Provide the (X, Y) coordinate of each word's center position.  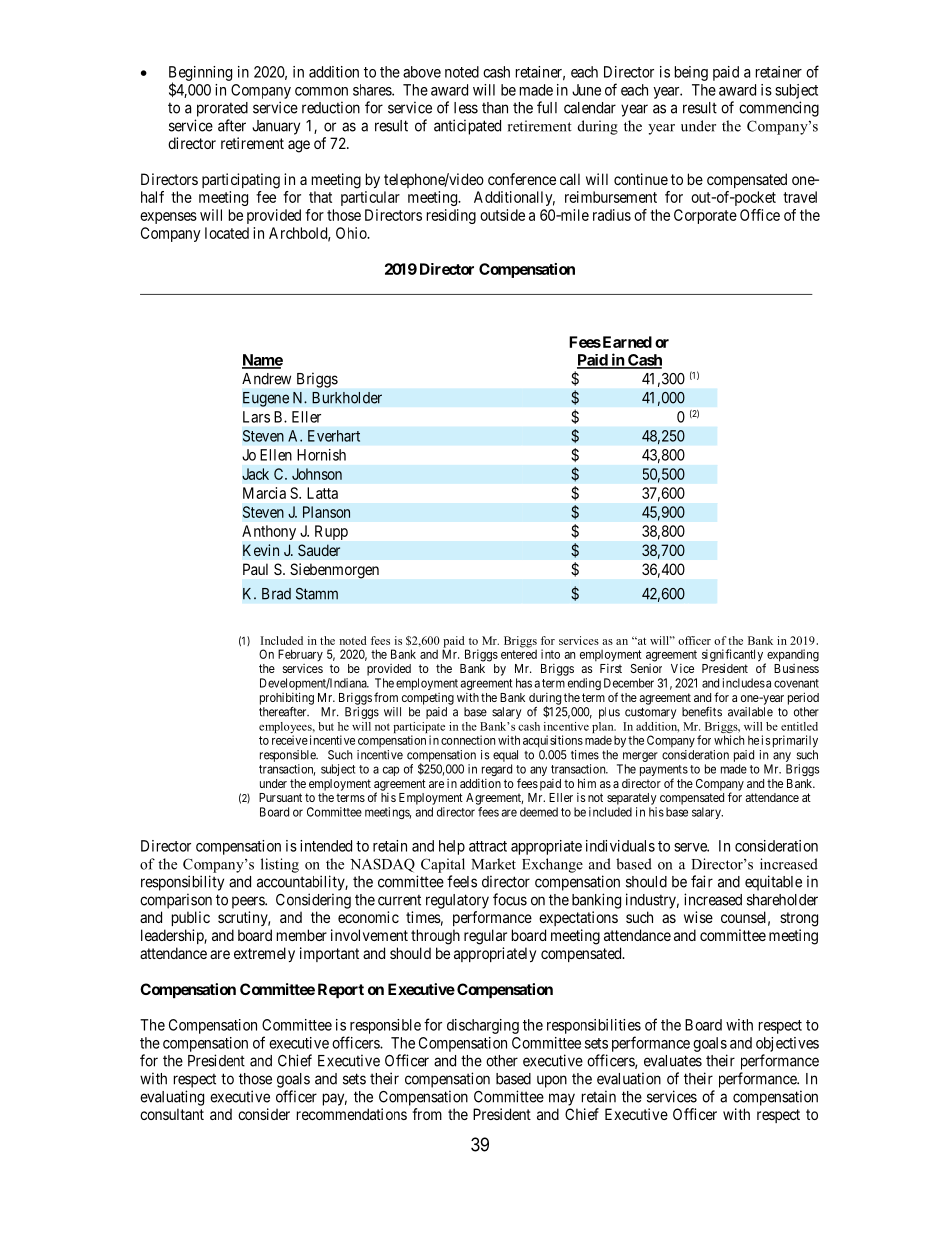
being (691, 73)
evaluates (673, 1061)
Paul (255, 569)
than (495, 108)
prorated (222, 109)
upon (552, 1081)
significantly (734, 656)
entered (519, 654)
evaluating (172, 1098)
